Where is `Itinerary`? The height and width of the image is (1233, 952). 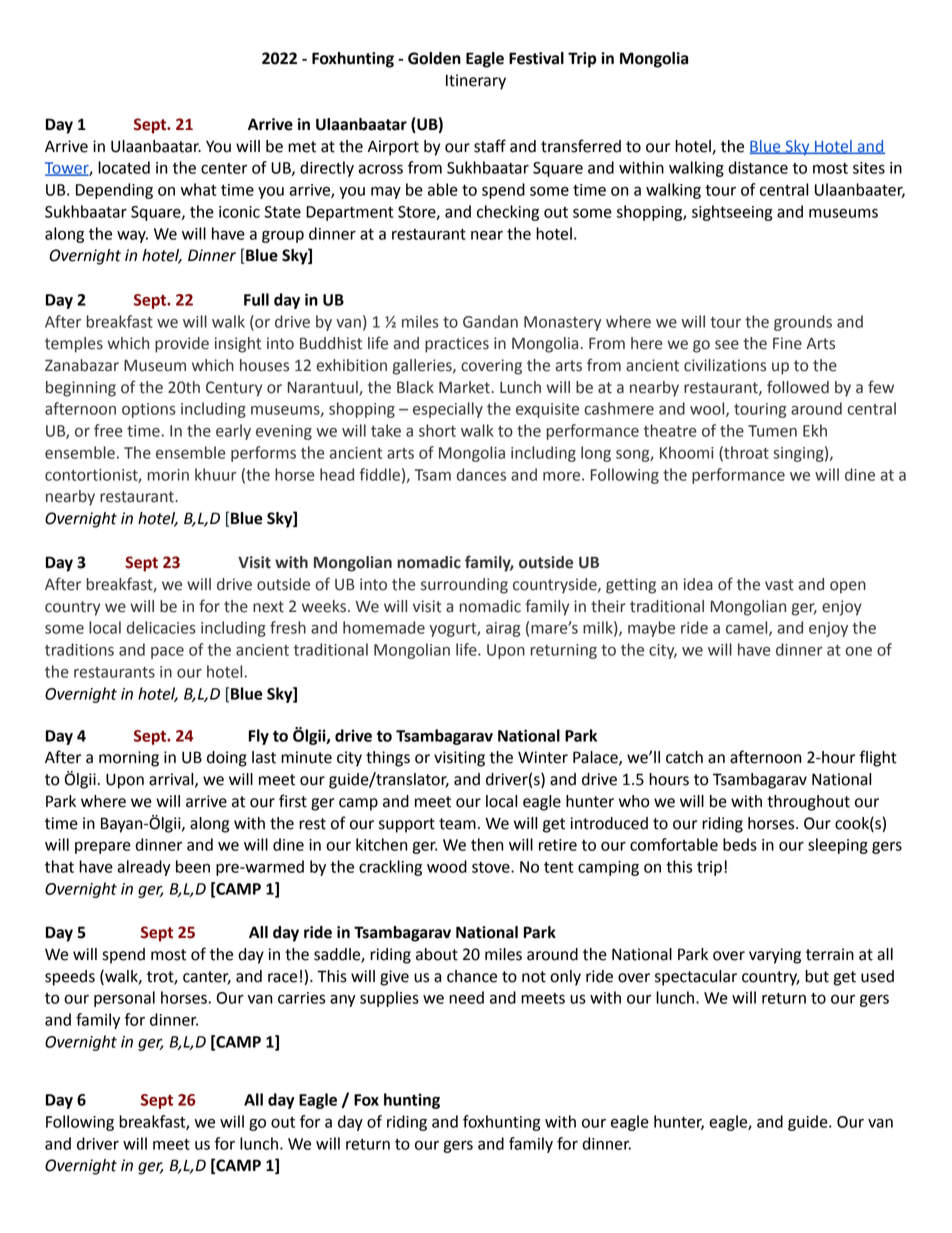 Itinerary is located at coordinates (476, 82).
